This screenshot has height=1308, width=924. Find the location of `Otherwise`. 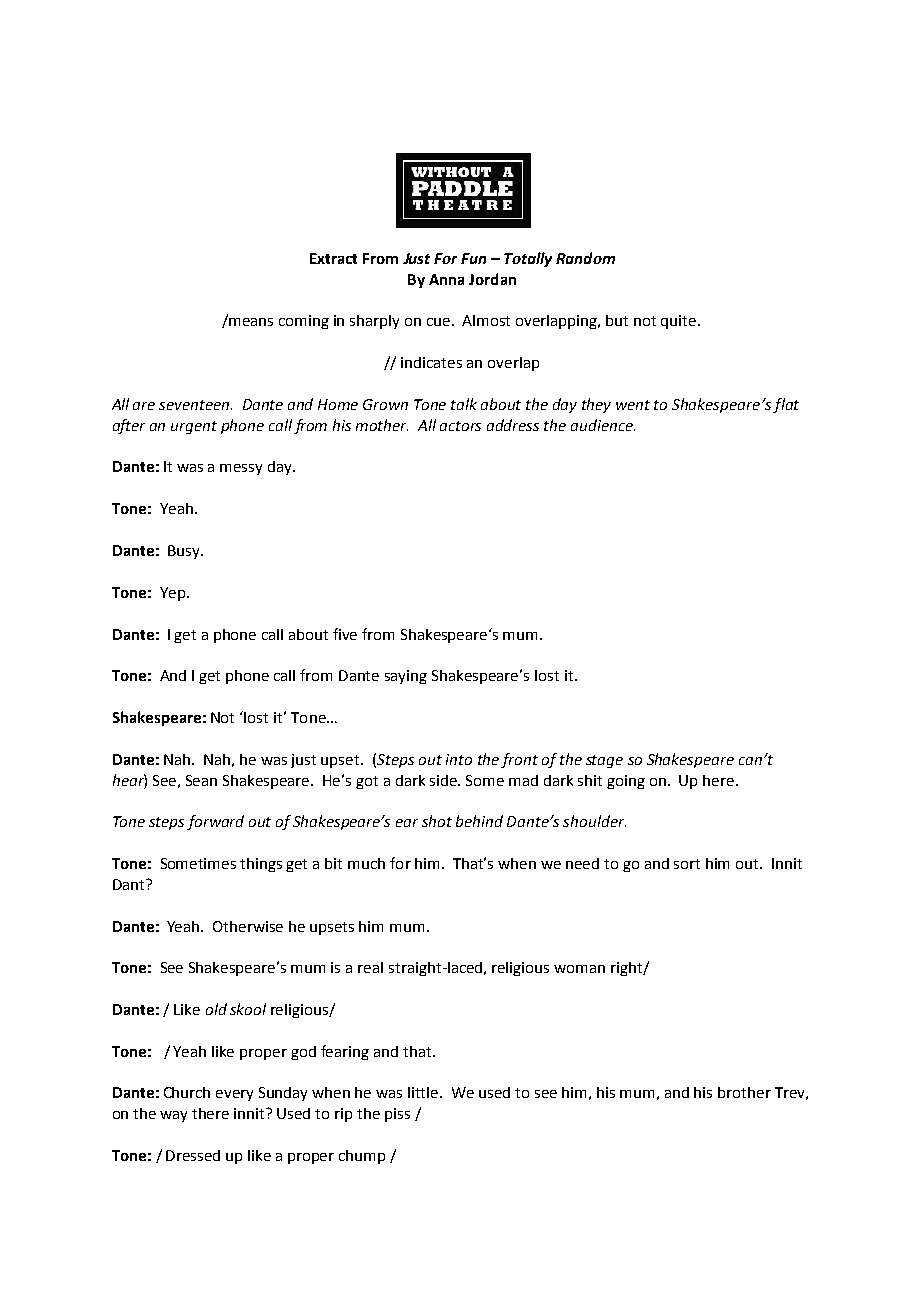

Otherwise is located at coordinates (248, 926).
